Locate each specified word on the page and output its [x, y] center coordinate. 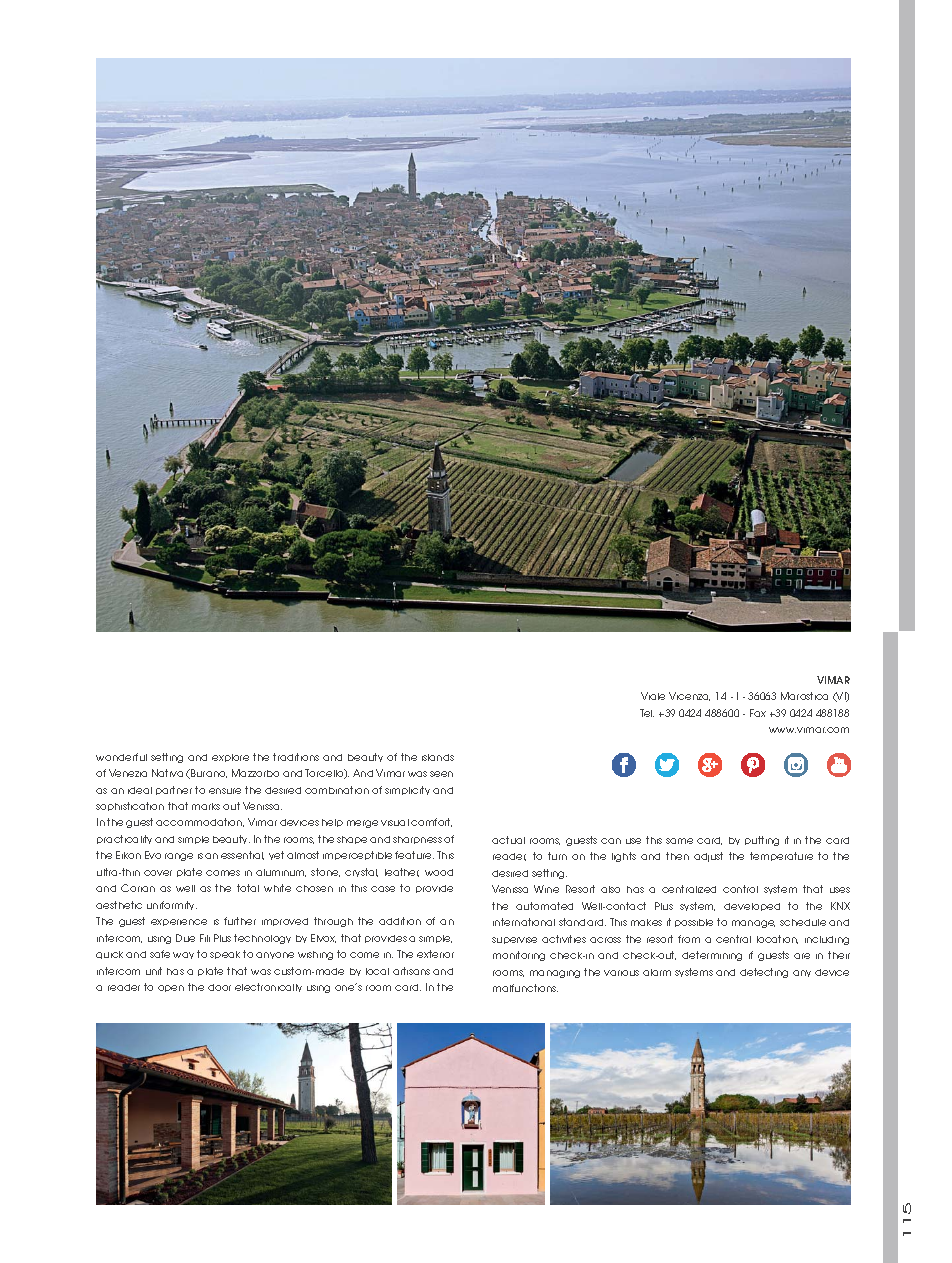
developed [752, 907]
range [179, 857]
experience [179, 922]
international [524, 922]
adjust [708, 857]
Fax [758, 713]
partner [174, 790]
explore [230, 758]
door [219, 987]
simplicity [407, 790]
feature [414, 855]
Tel [647, 713]
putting [762, 841]
